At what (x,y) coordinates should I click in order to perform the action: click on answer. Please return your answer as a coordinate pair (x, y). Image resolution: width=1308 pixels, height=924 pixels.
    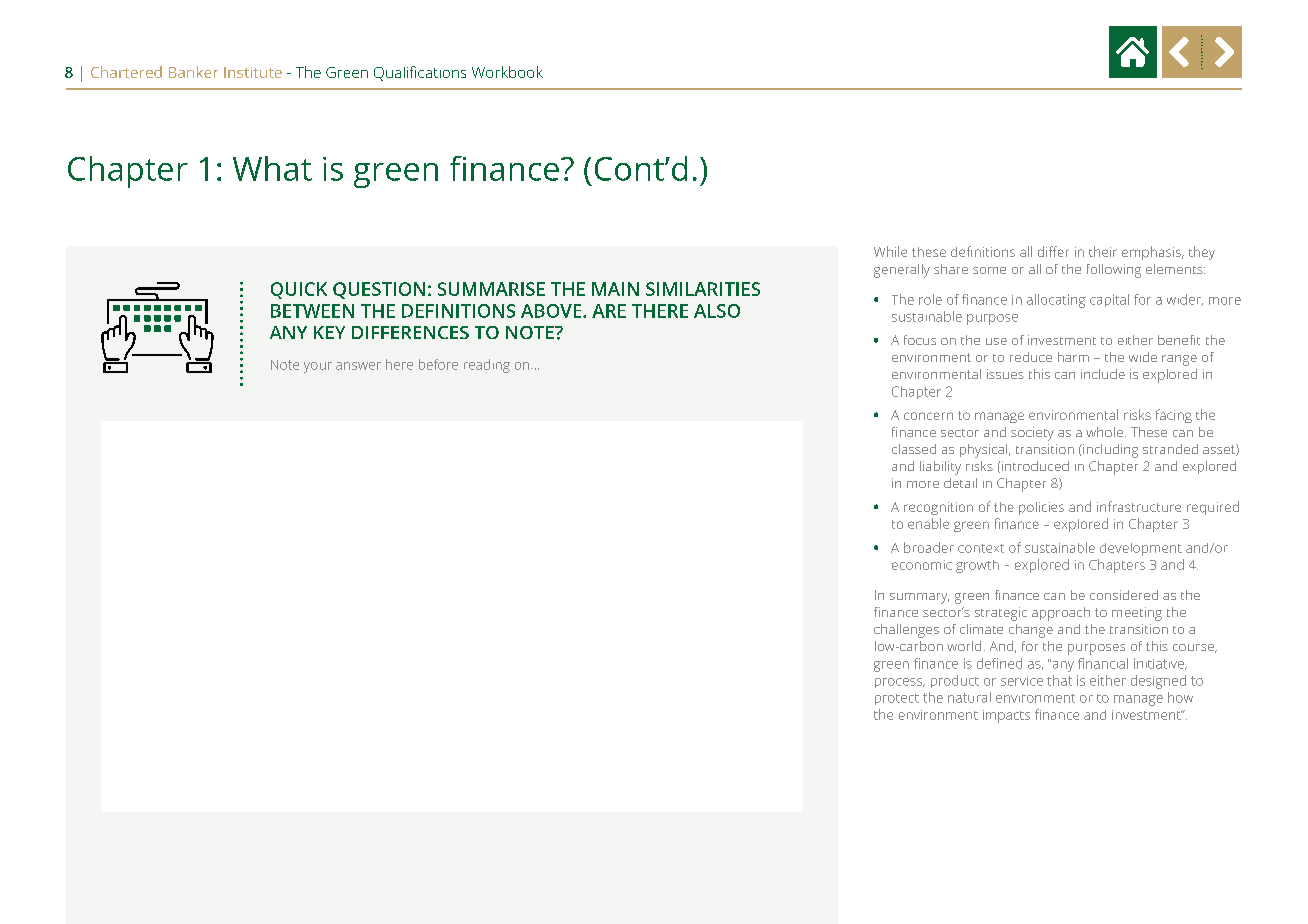
    Looking at the image, I should click on (358, 366).
